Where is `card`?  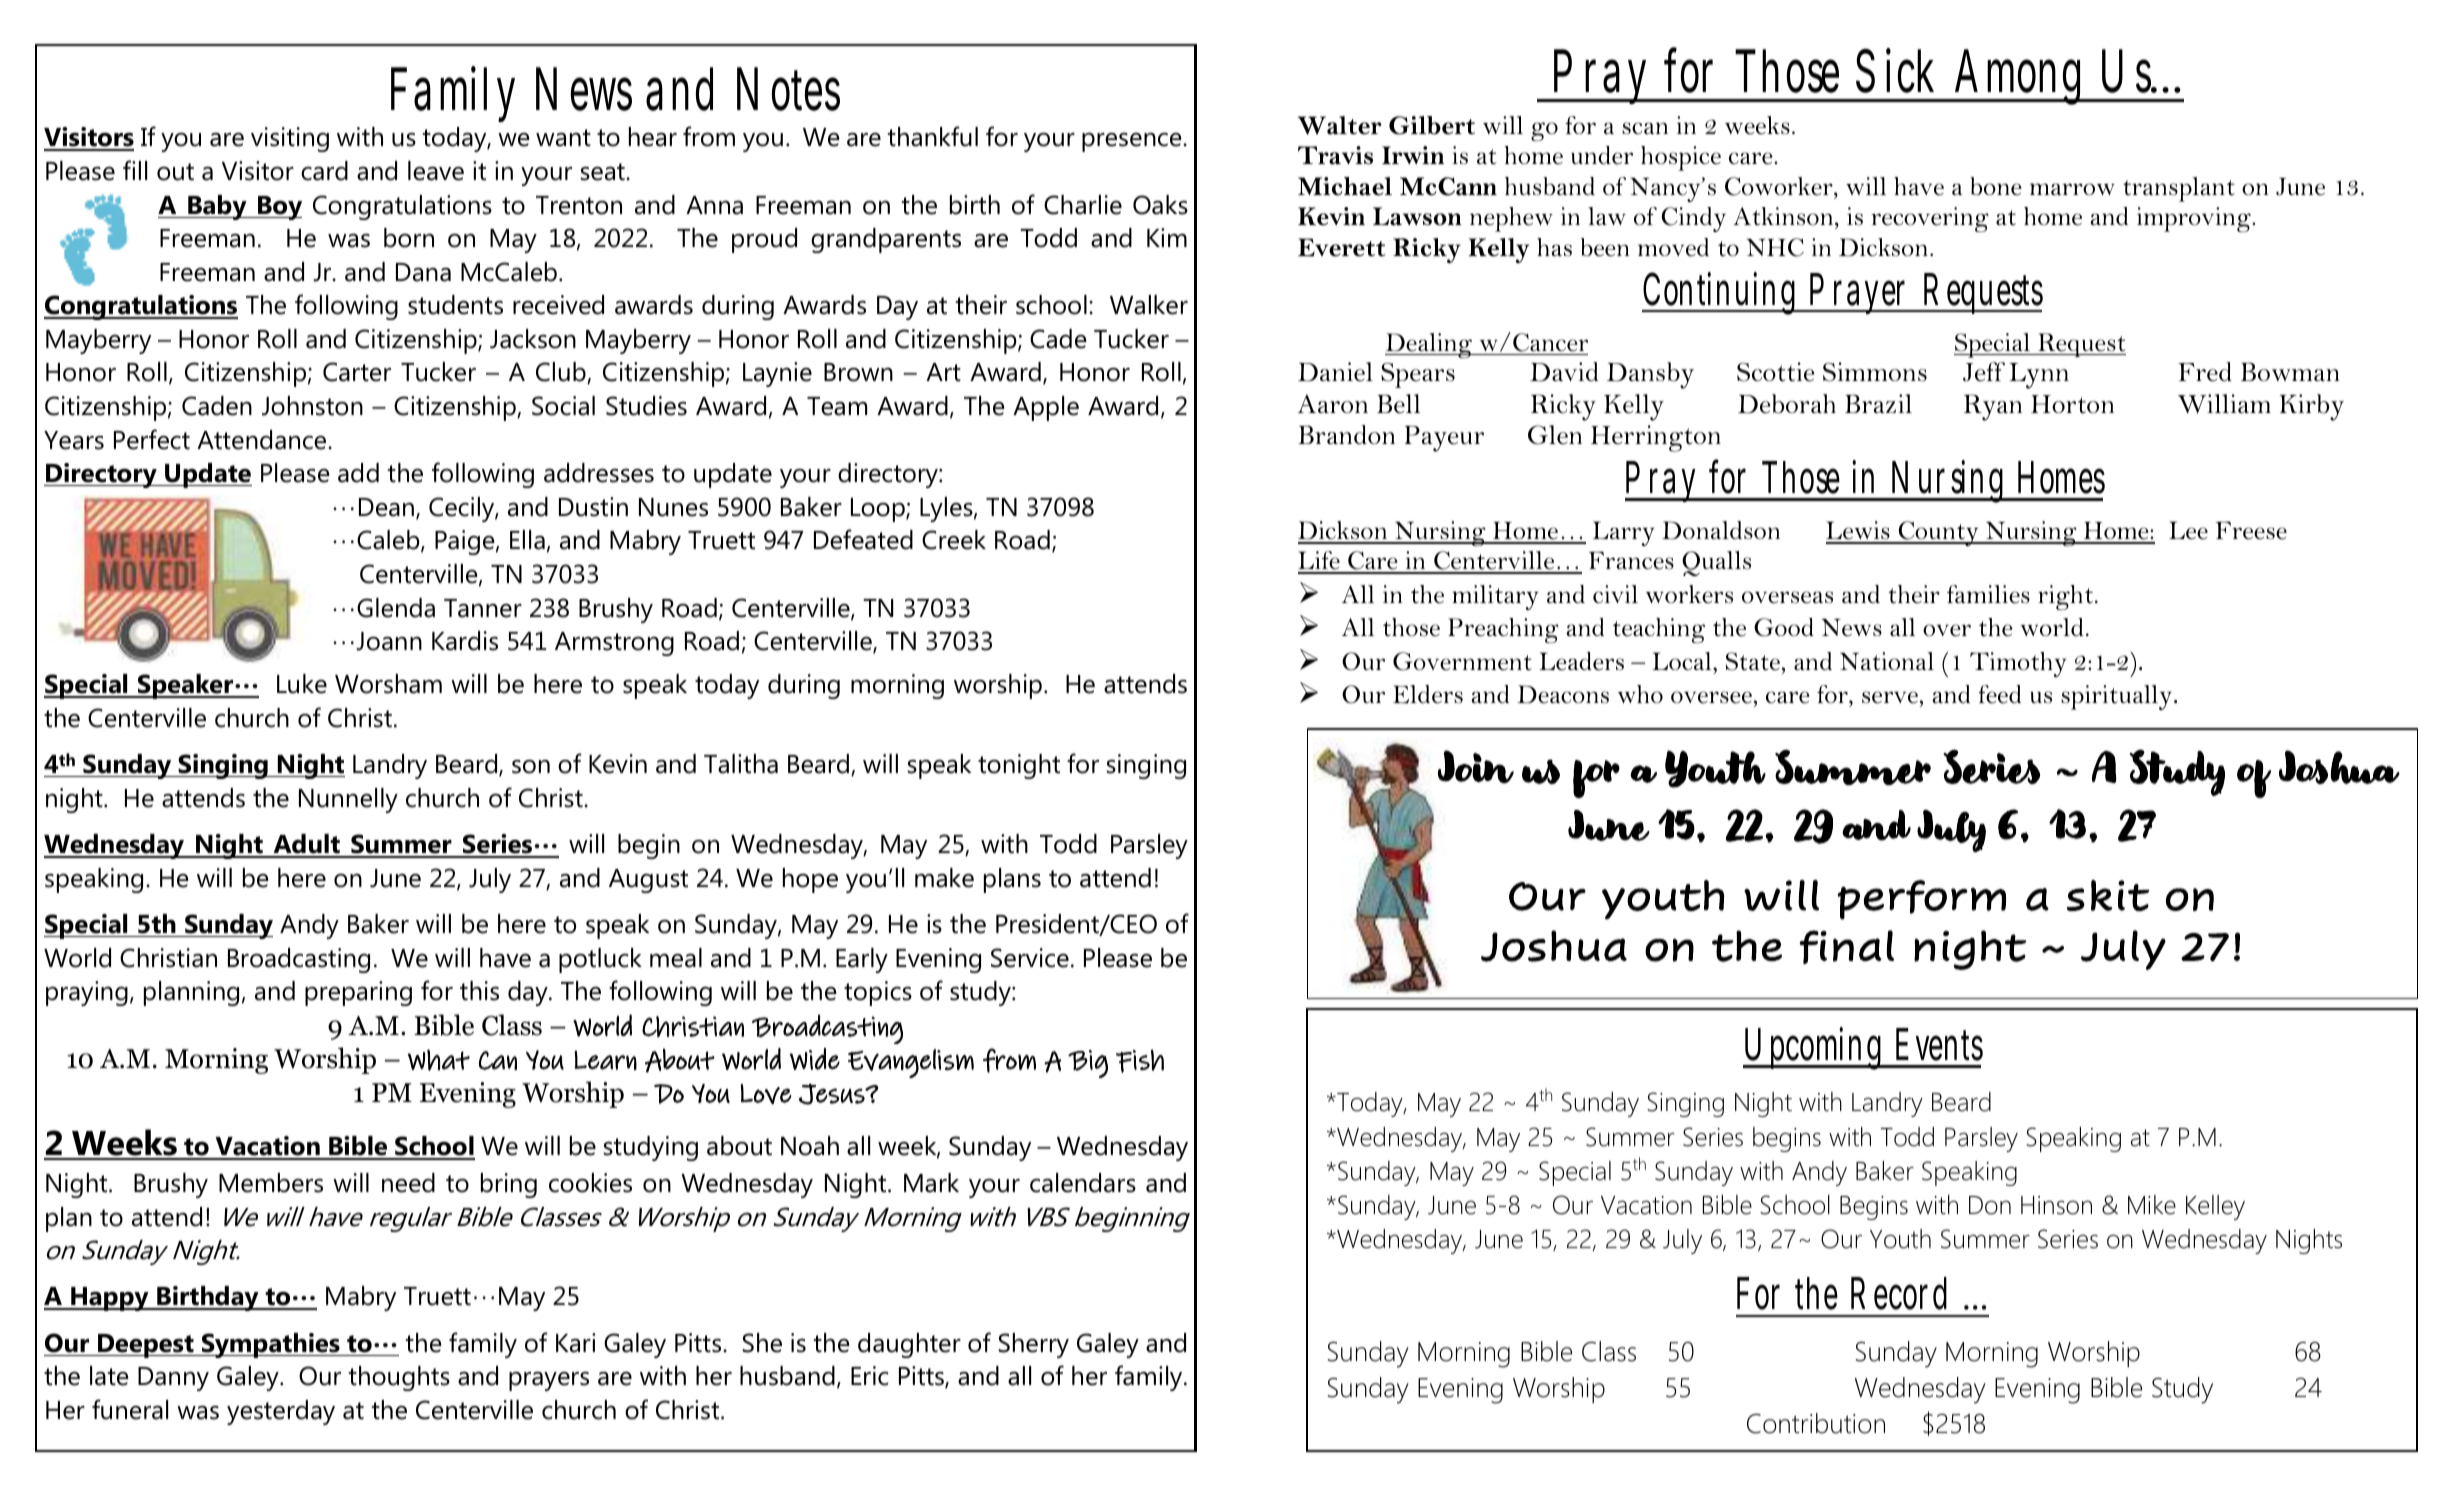
card is located at coordinates (324, 171).
